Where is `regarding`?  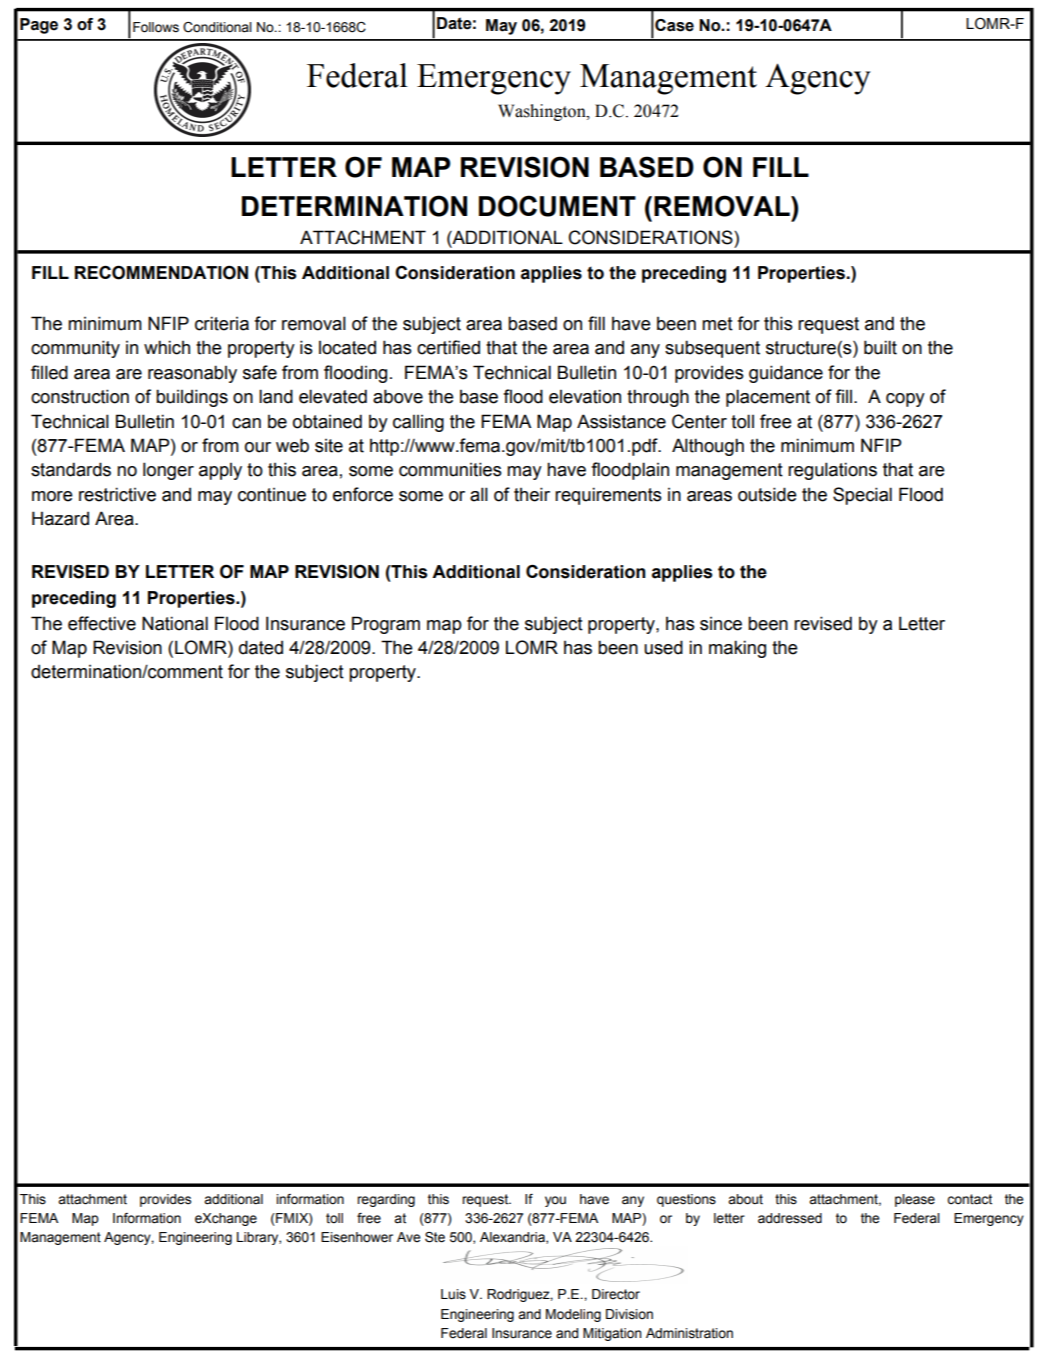
regarding is located at coordinates (386, 1200).
